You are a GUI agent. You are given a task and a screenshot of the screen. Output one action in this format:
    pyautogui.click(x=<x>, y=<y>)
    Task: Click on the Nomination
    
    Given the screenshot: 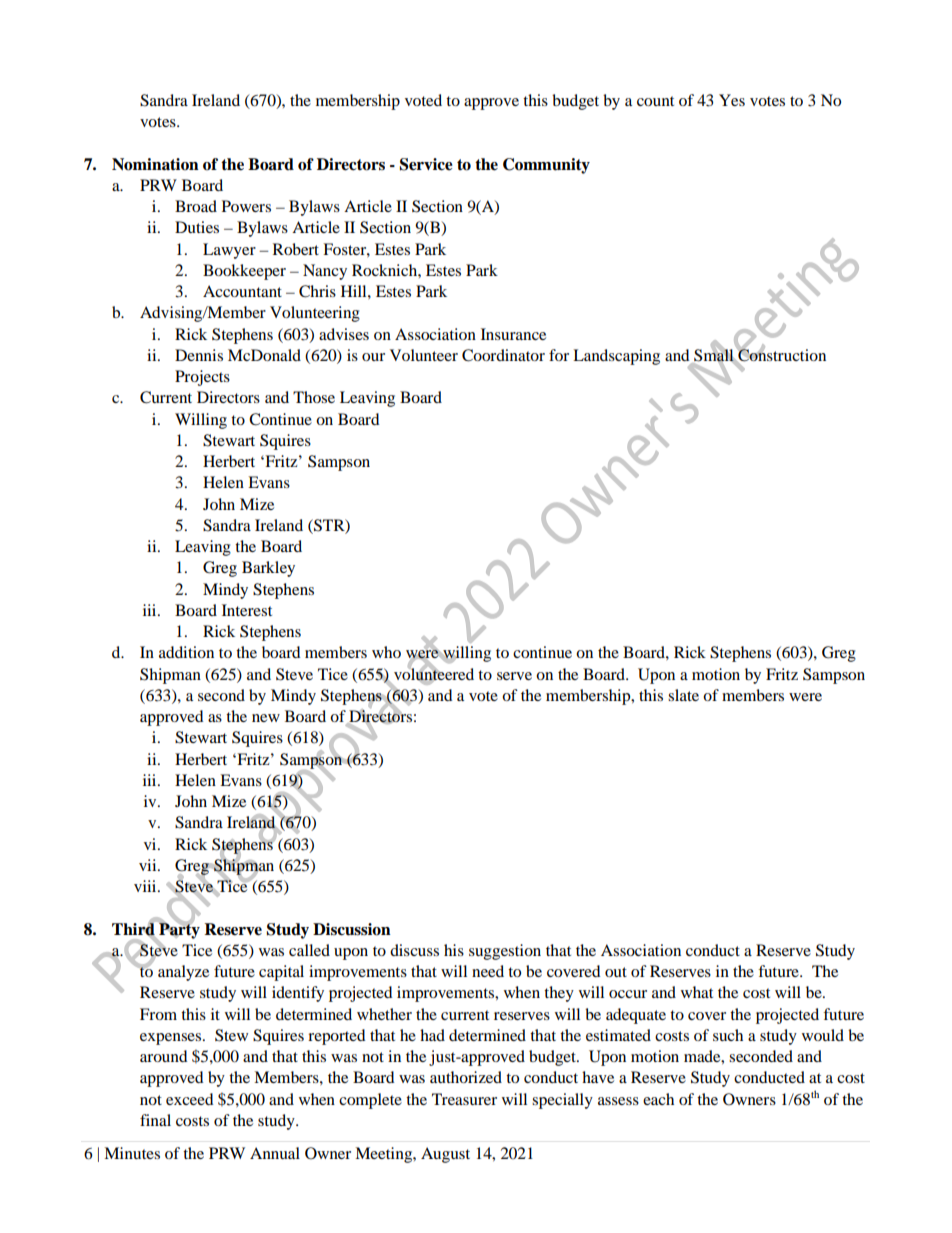 What is the action you would take?
    pyautogui.click(x=155, y=164)
